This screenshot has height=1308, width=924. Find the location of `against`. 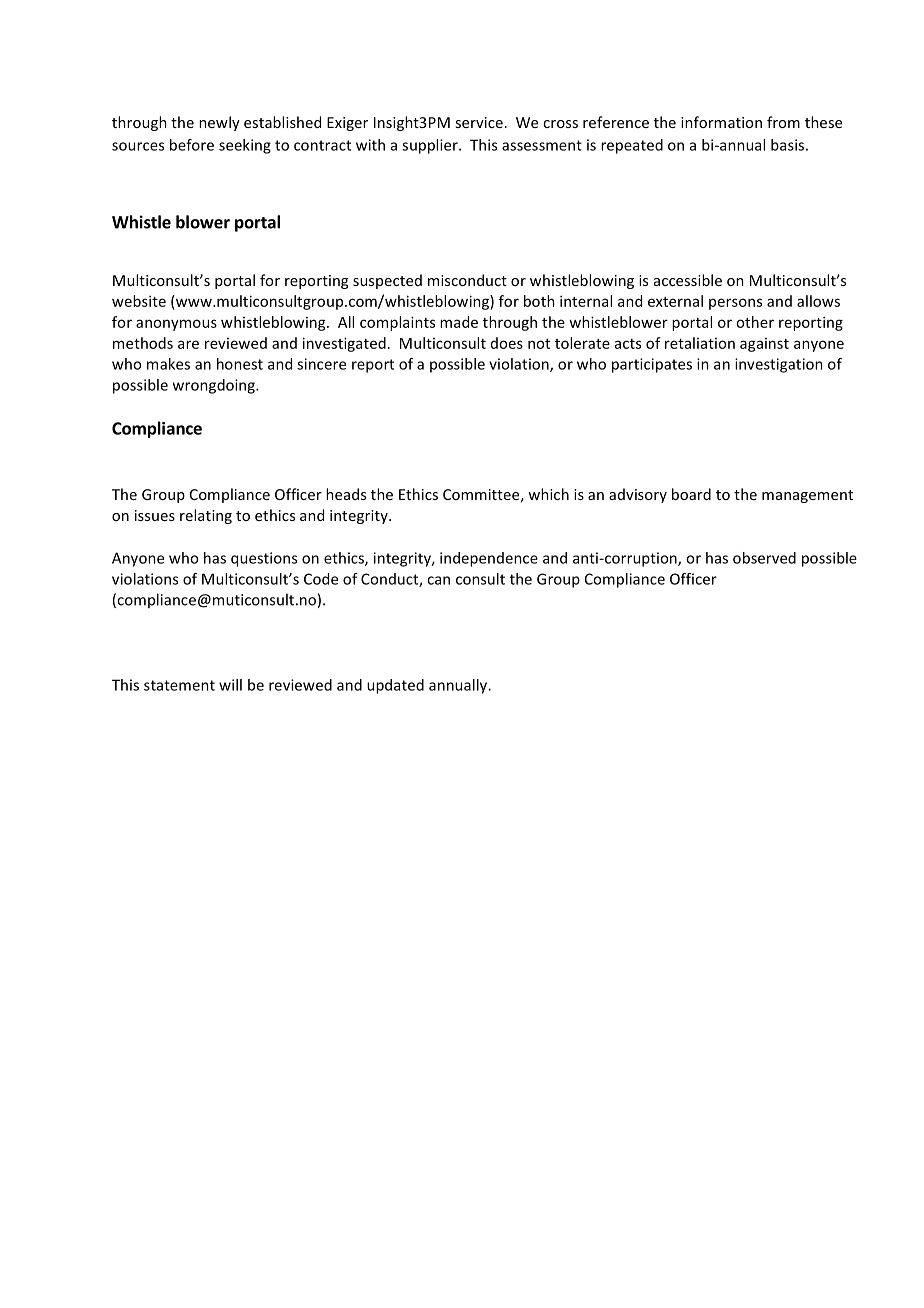

against is located at coordinates (764, 345).
